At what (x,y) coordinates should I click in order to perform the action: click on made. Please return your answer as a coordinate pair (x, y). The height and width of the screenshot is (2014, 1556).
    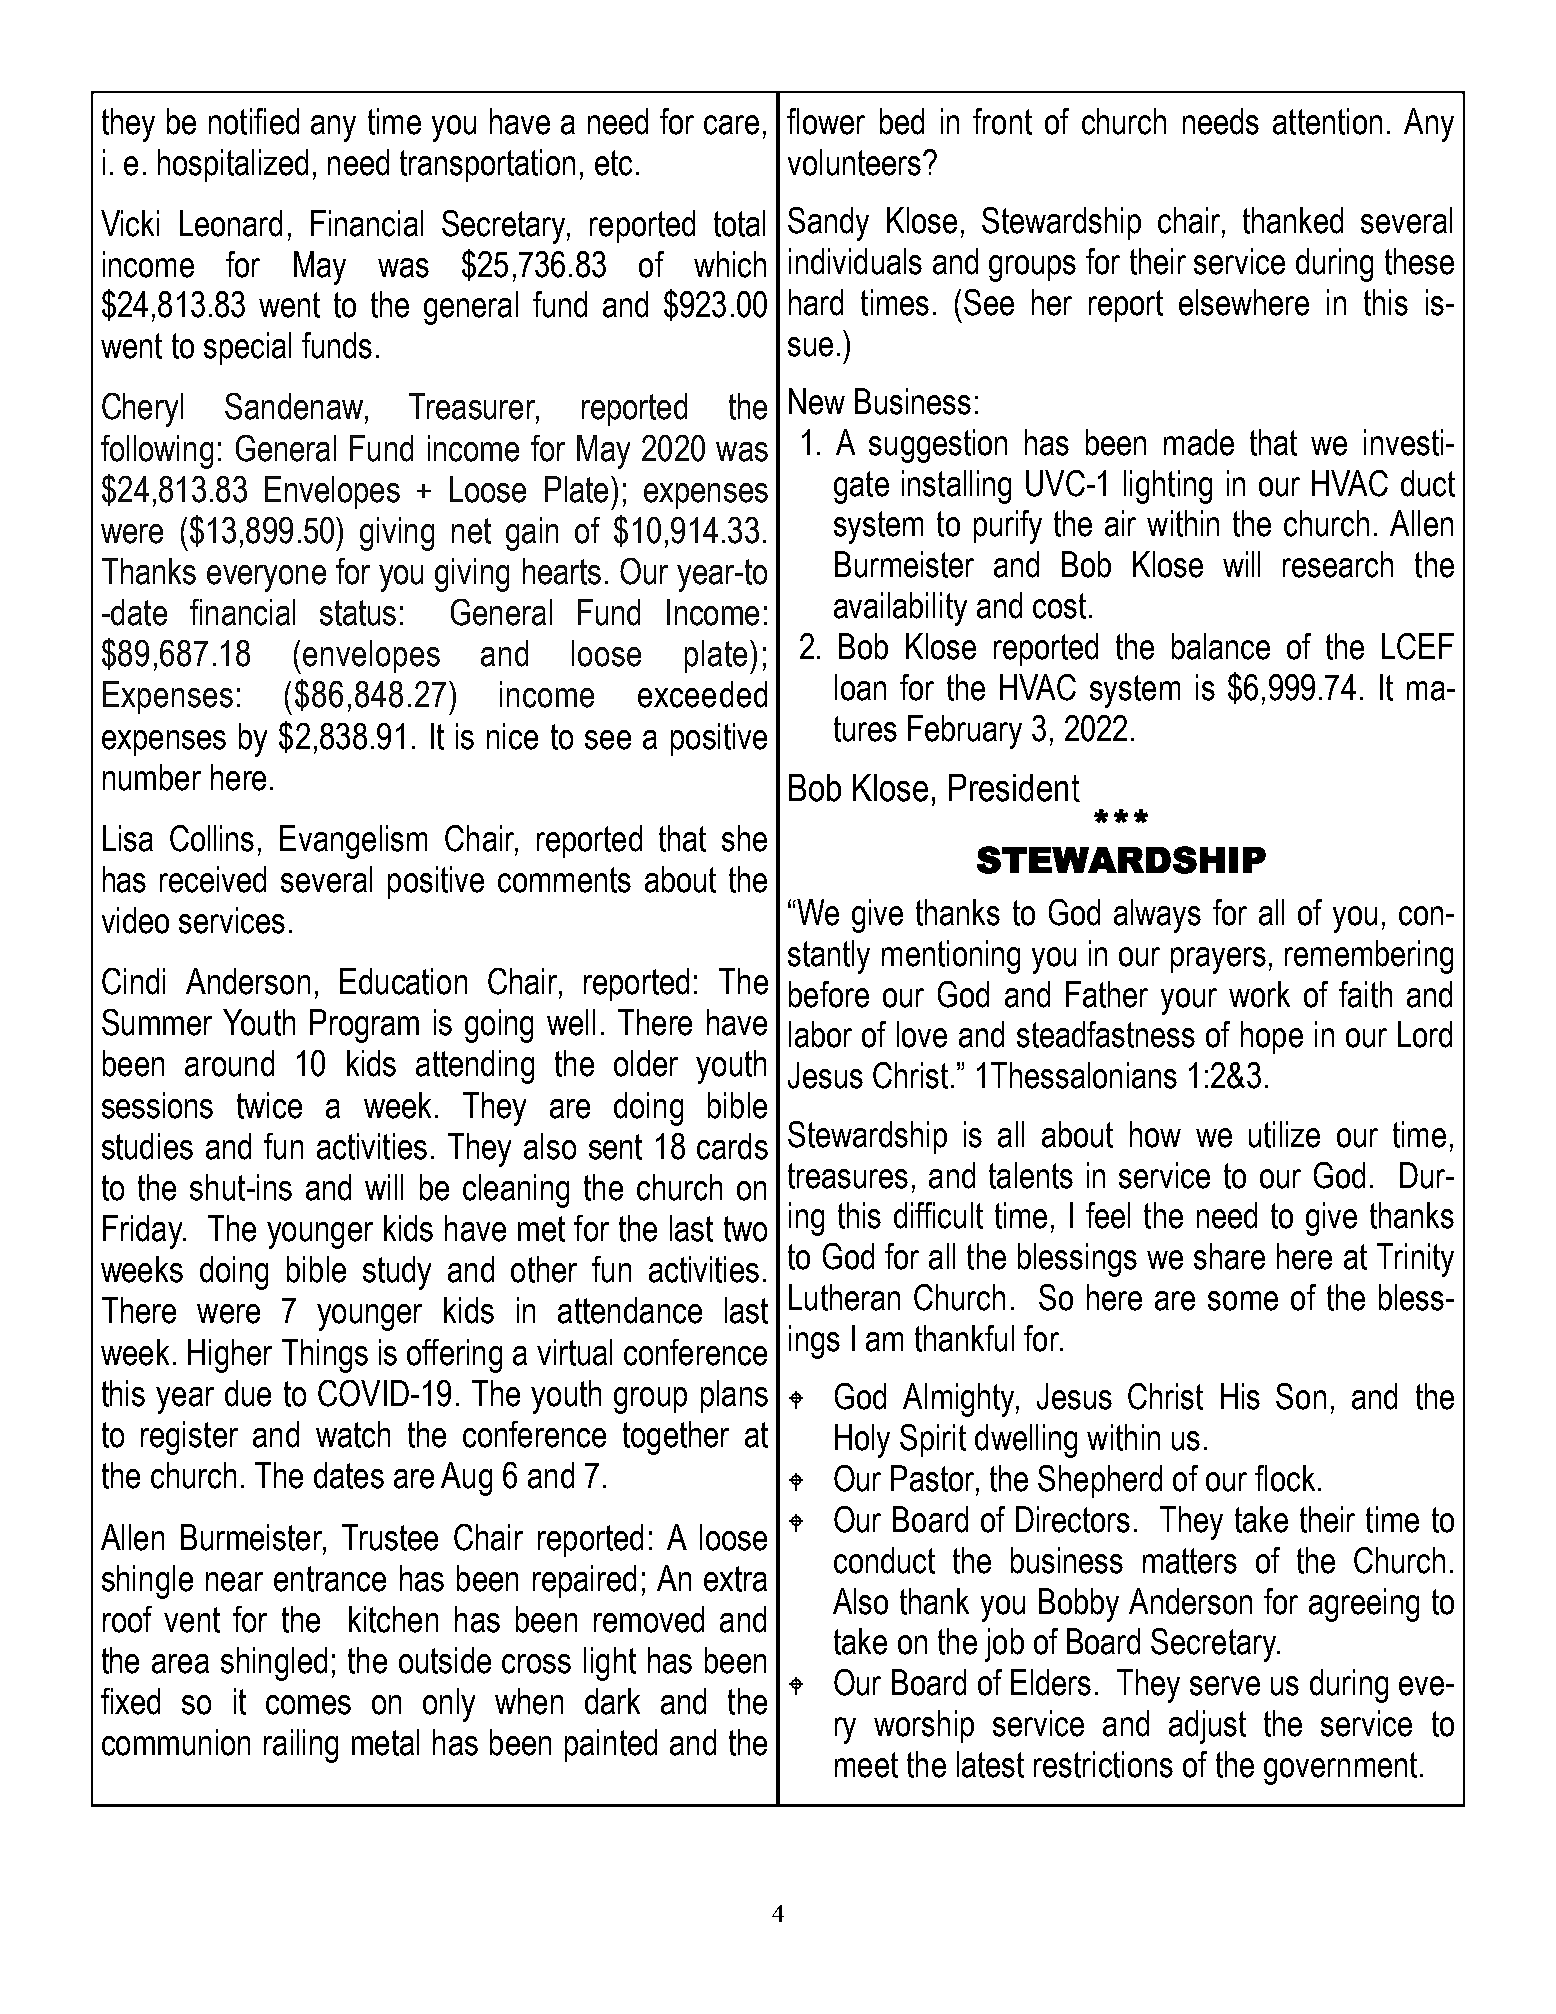
    Looking at the image, I should click on (1199, 442).
